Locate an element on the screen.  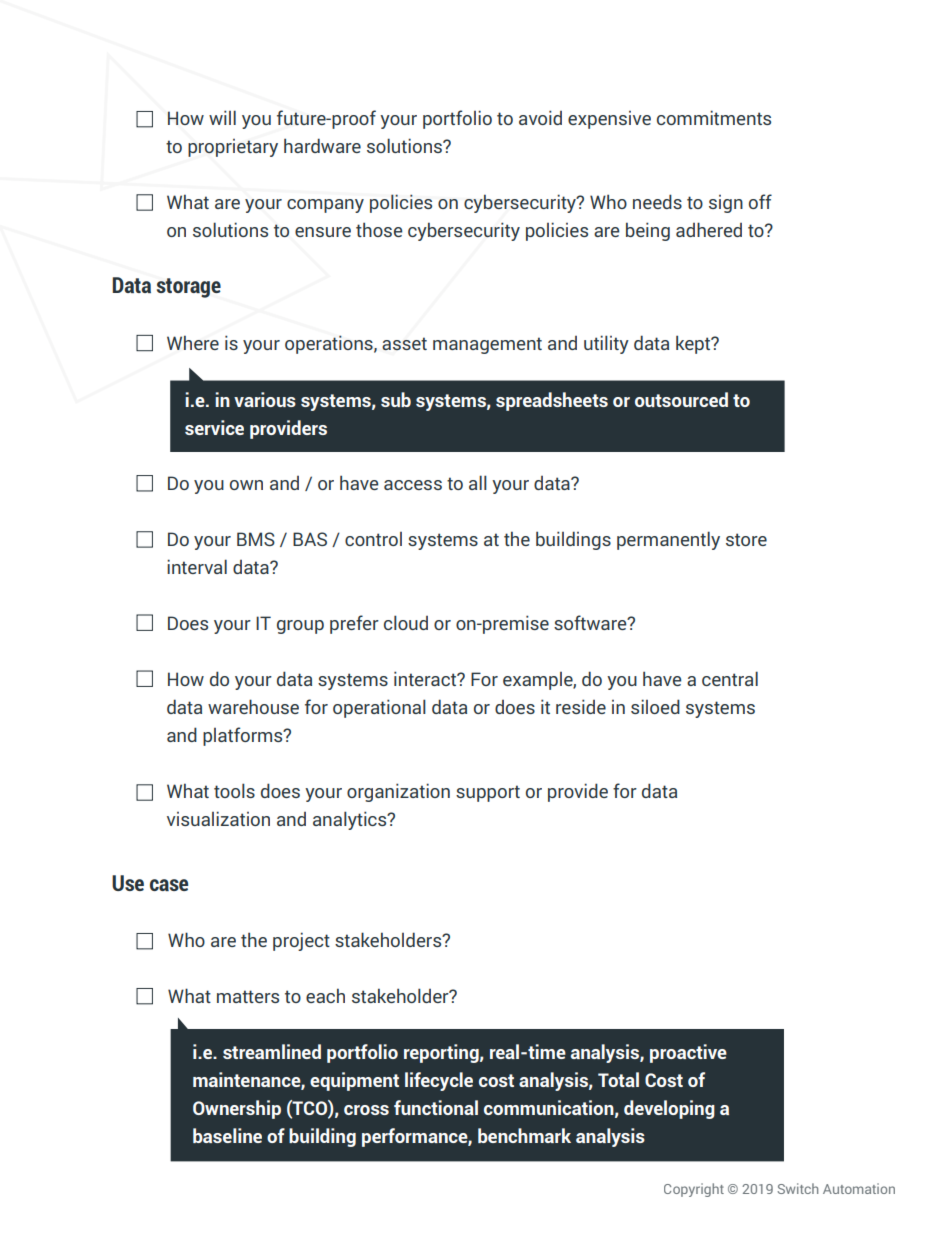
central is located at coordinates (730, 678).
